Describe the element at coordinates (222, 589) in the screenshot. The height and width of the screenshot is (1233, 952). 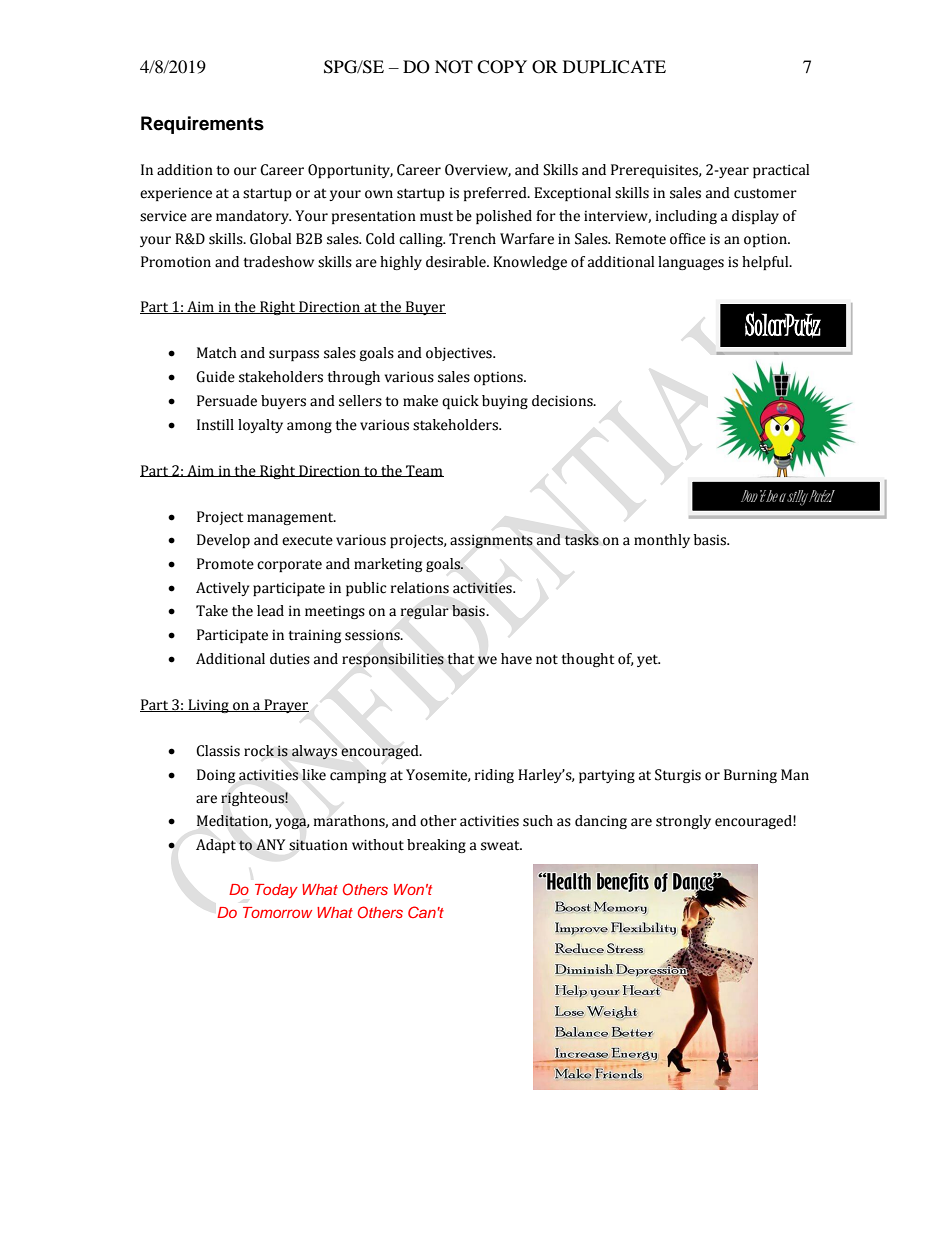
I see `Actively` at that location.
